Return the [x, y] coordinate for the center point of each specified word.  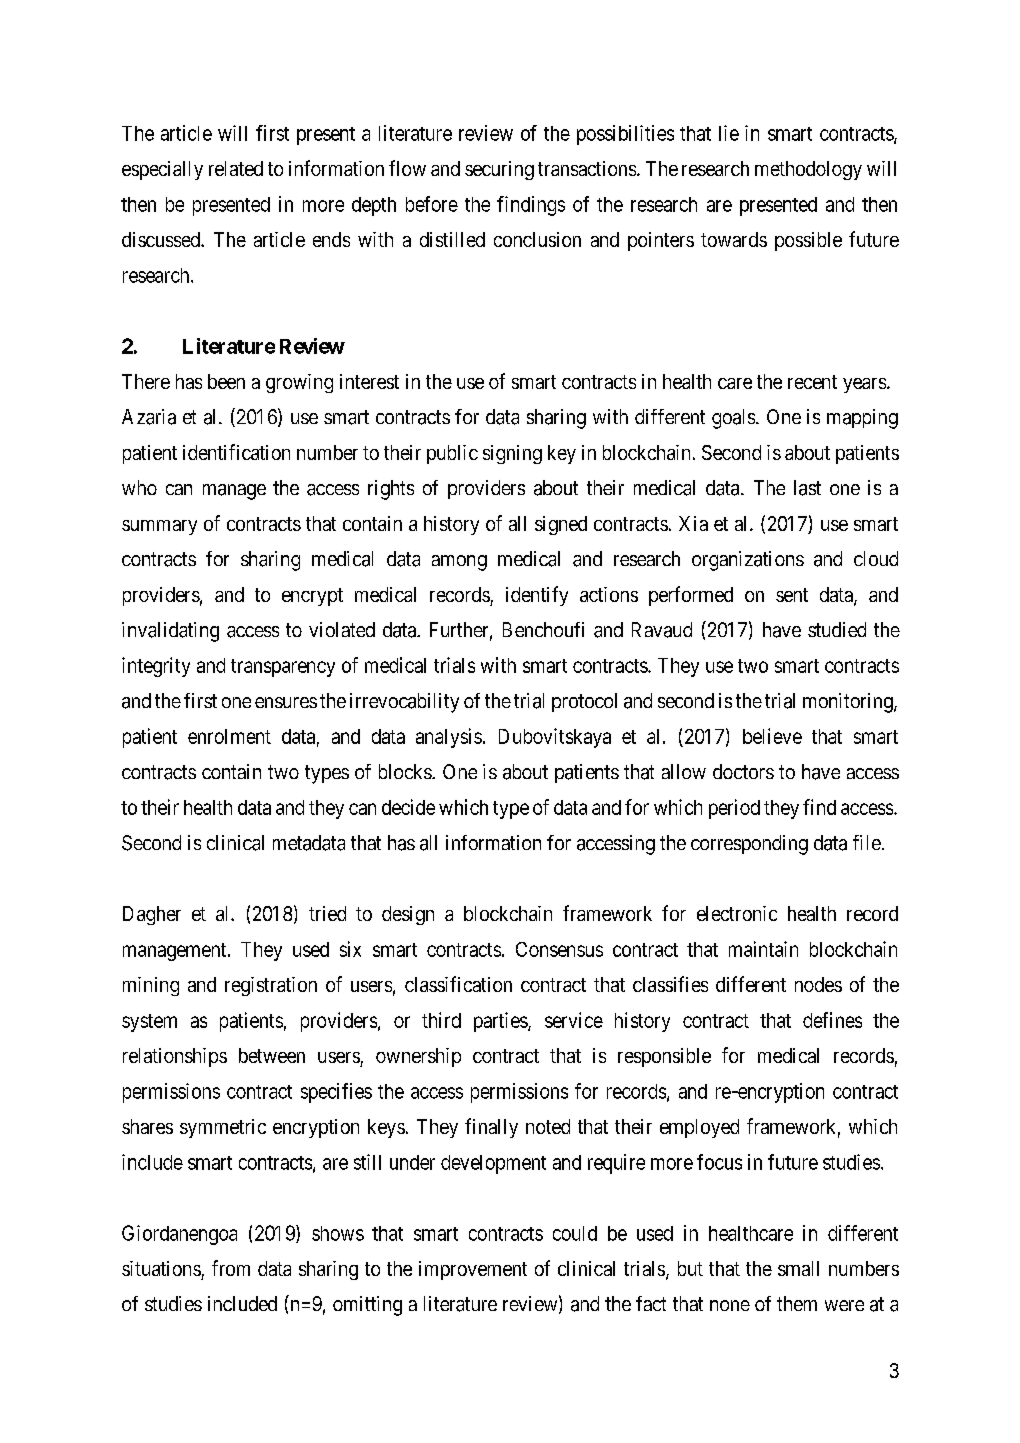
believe [772, 736]
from [231, 1268]
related [236, 168]
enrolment [229, 736]
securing [499, 170]
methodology [808, 170]
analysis [449, 738]
